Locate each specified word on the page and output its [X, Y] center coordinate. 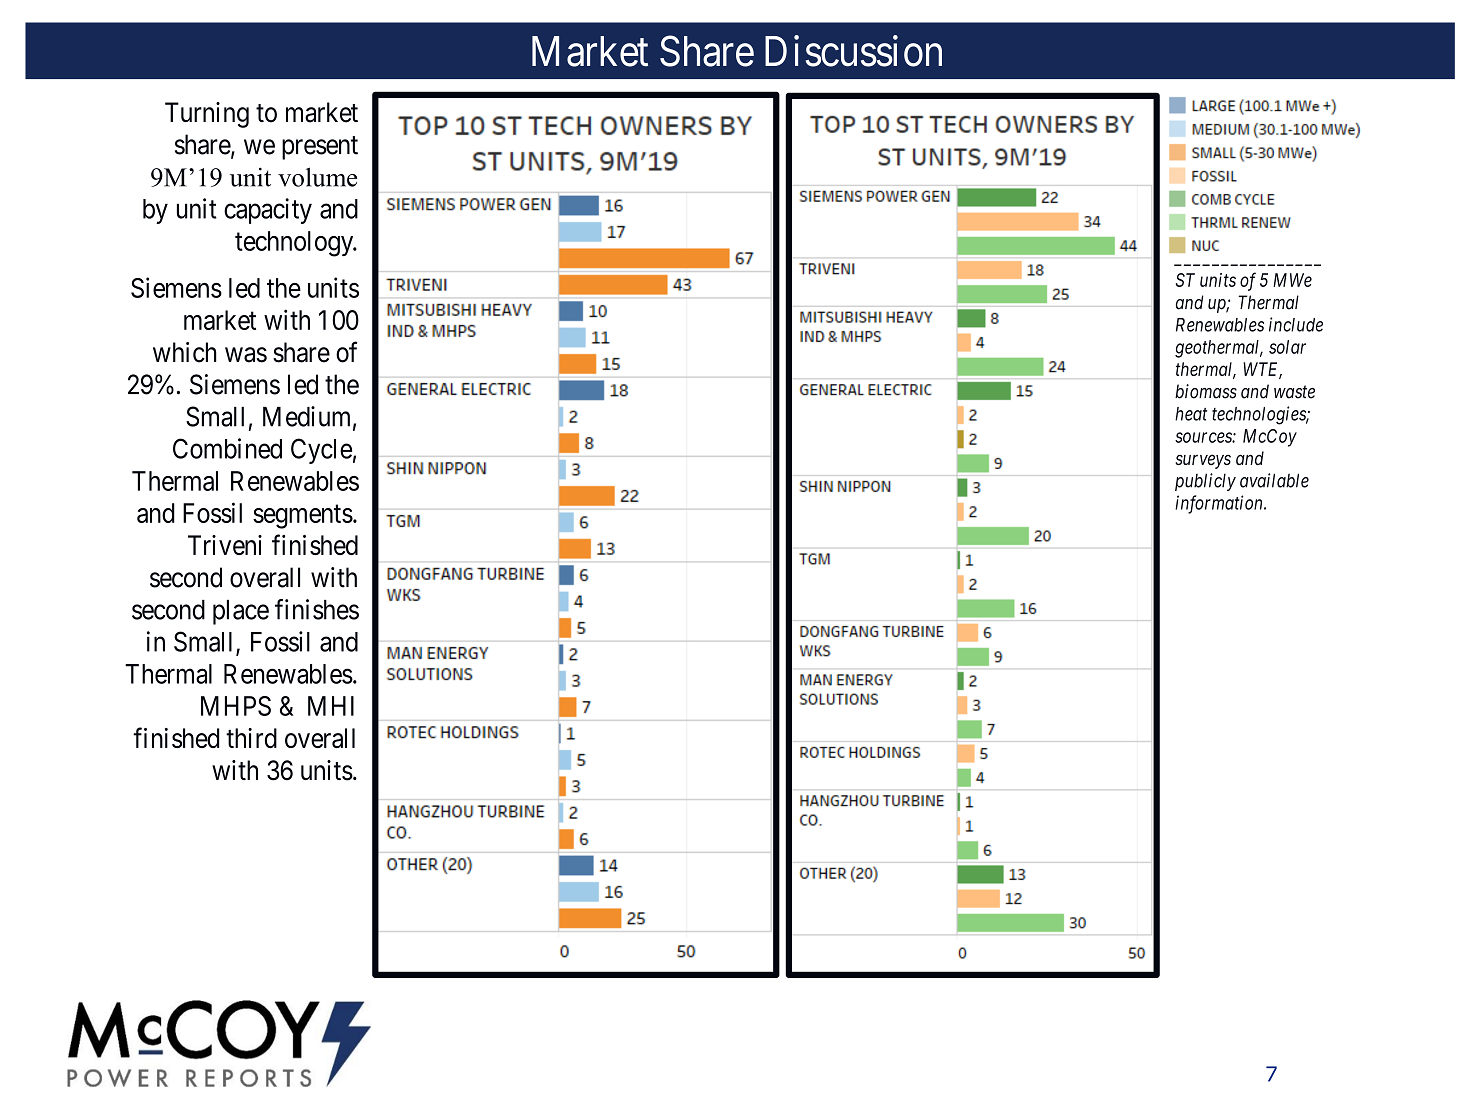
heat [1191, 414]
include [1296, 324]
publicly [1205, 482]
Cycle [321, 451]
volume [317, 177]
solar [1287, 347]
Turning [207, 115]
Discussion [853, 51]
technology [295, 244]
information [1220, 504]
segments [303, 517]
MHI [331, 706]
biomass [1206, 391]
